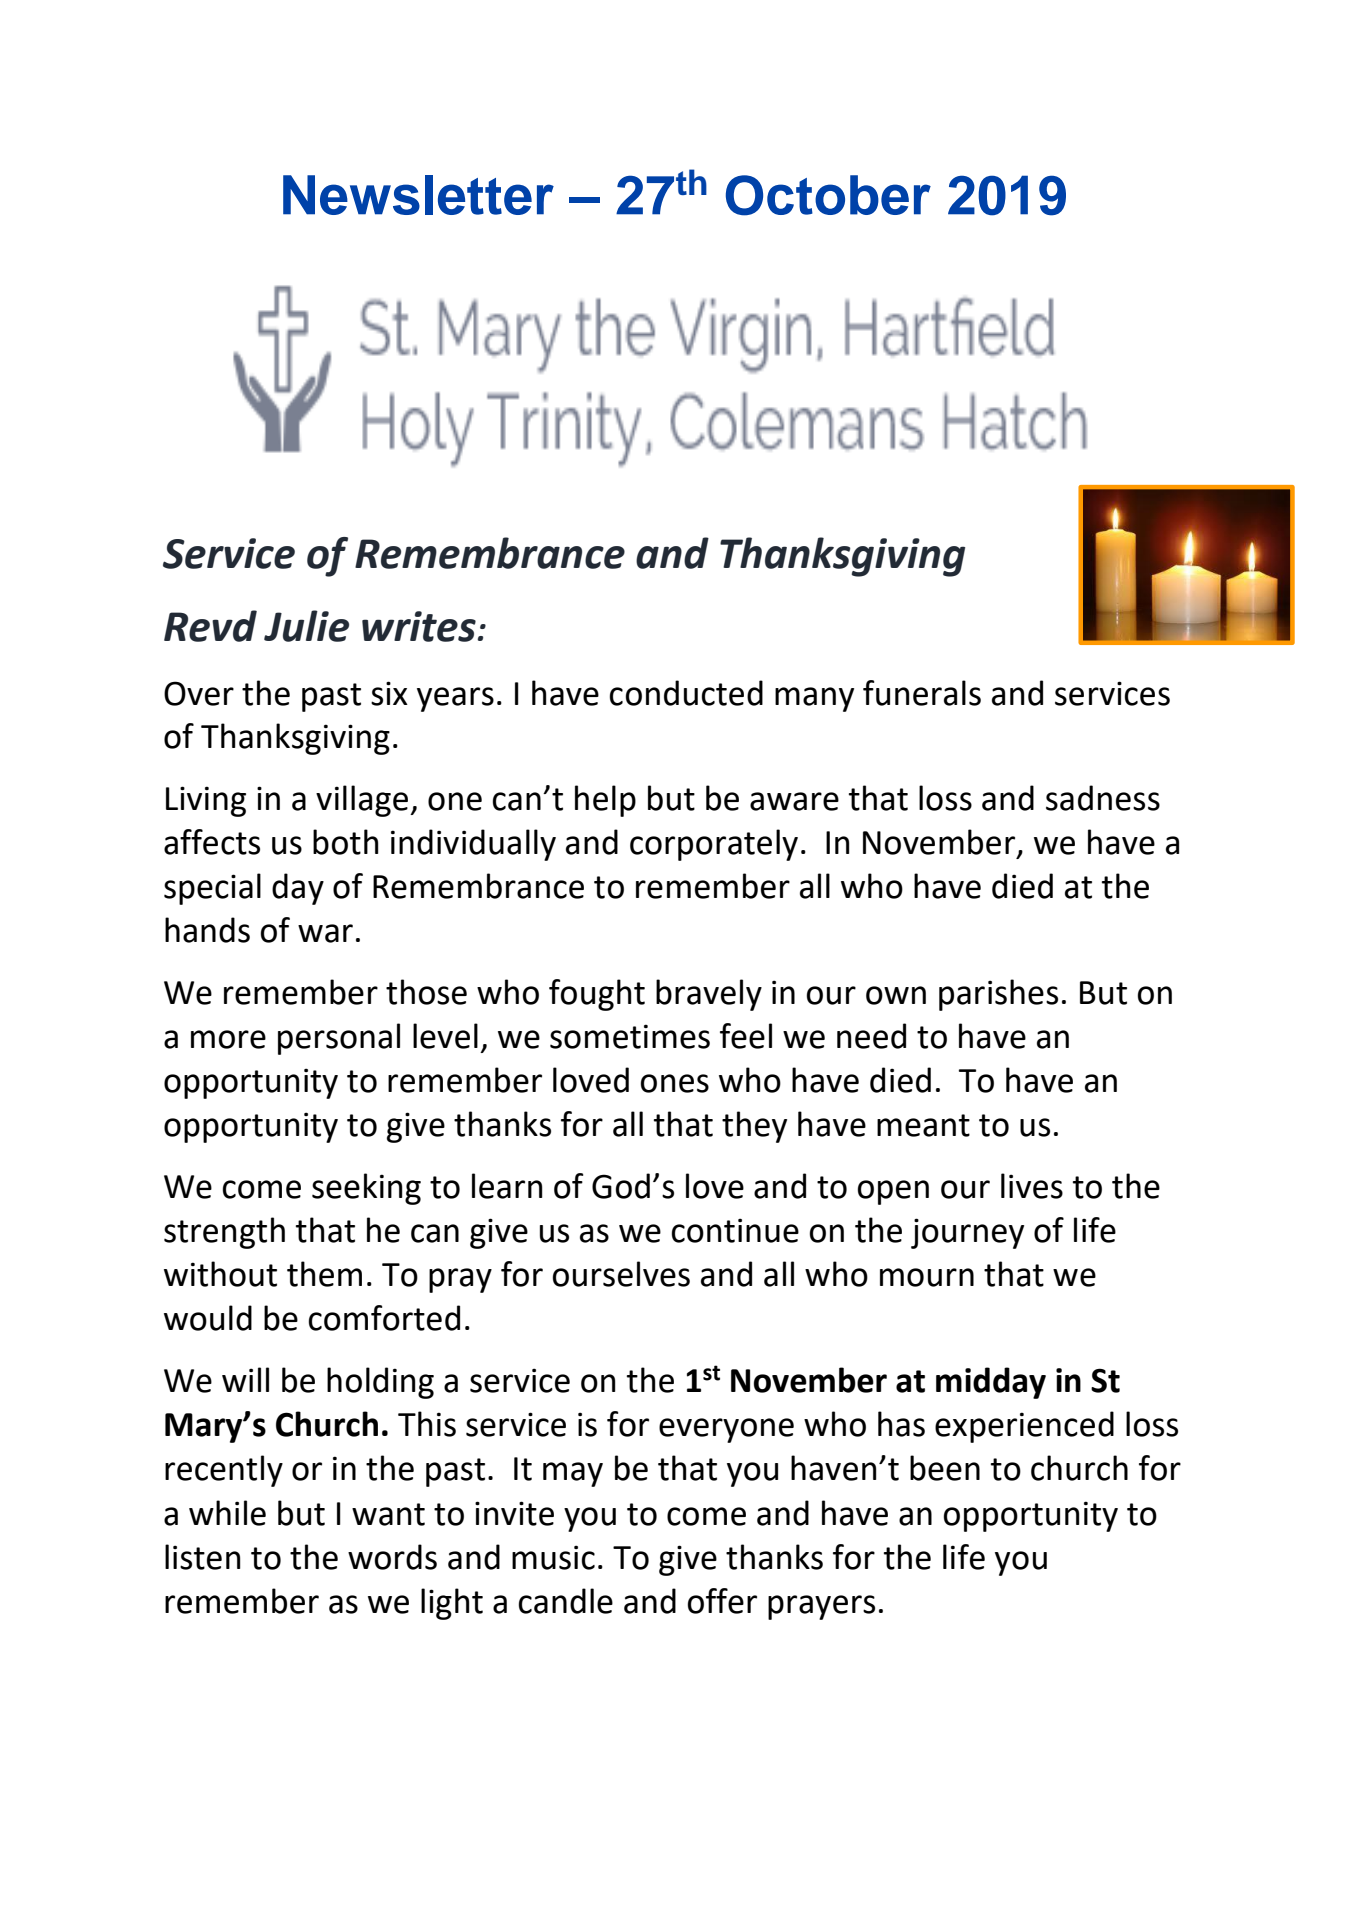 The image size is (1347, 1907). What do you see at coordinates (346, 842) in the screenshot?
I see `both` at bounding box center [346, 842].
